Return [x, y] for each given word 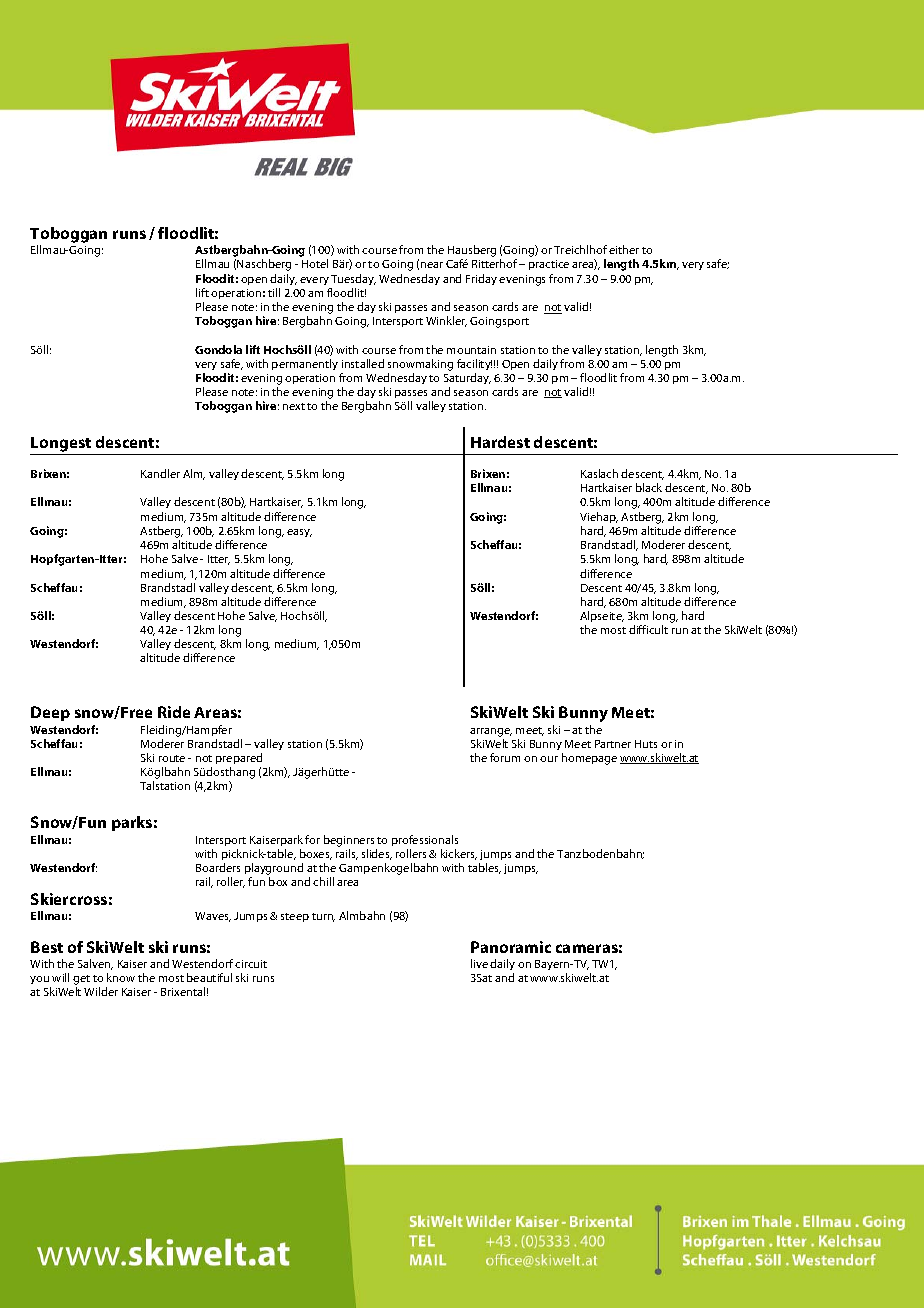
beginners [349, 841]
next [294, 406]
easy [299, 533]
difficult [648, 629]
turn [323, 917]
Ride [174, 712]
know [121, 977]
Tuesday [353, 279]
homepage [589, 759]
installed [363, 363]
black [649, 487]
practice [549, 265]
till [274, 292]
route [172, 758]
